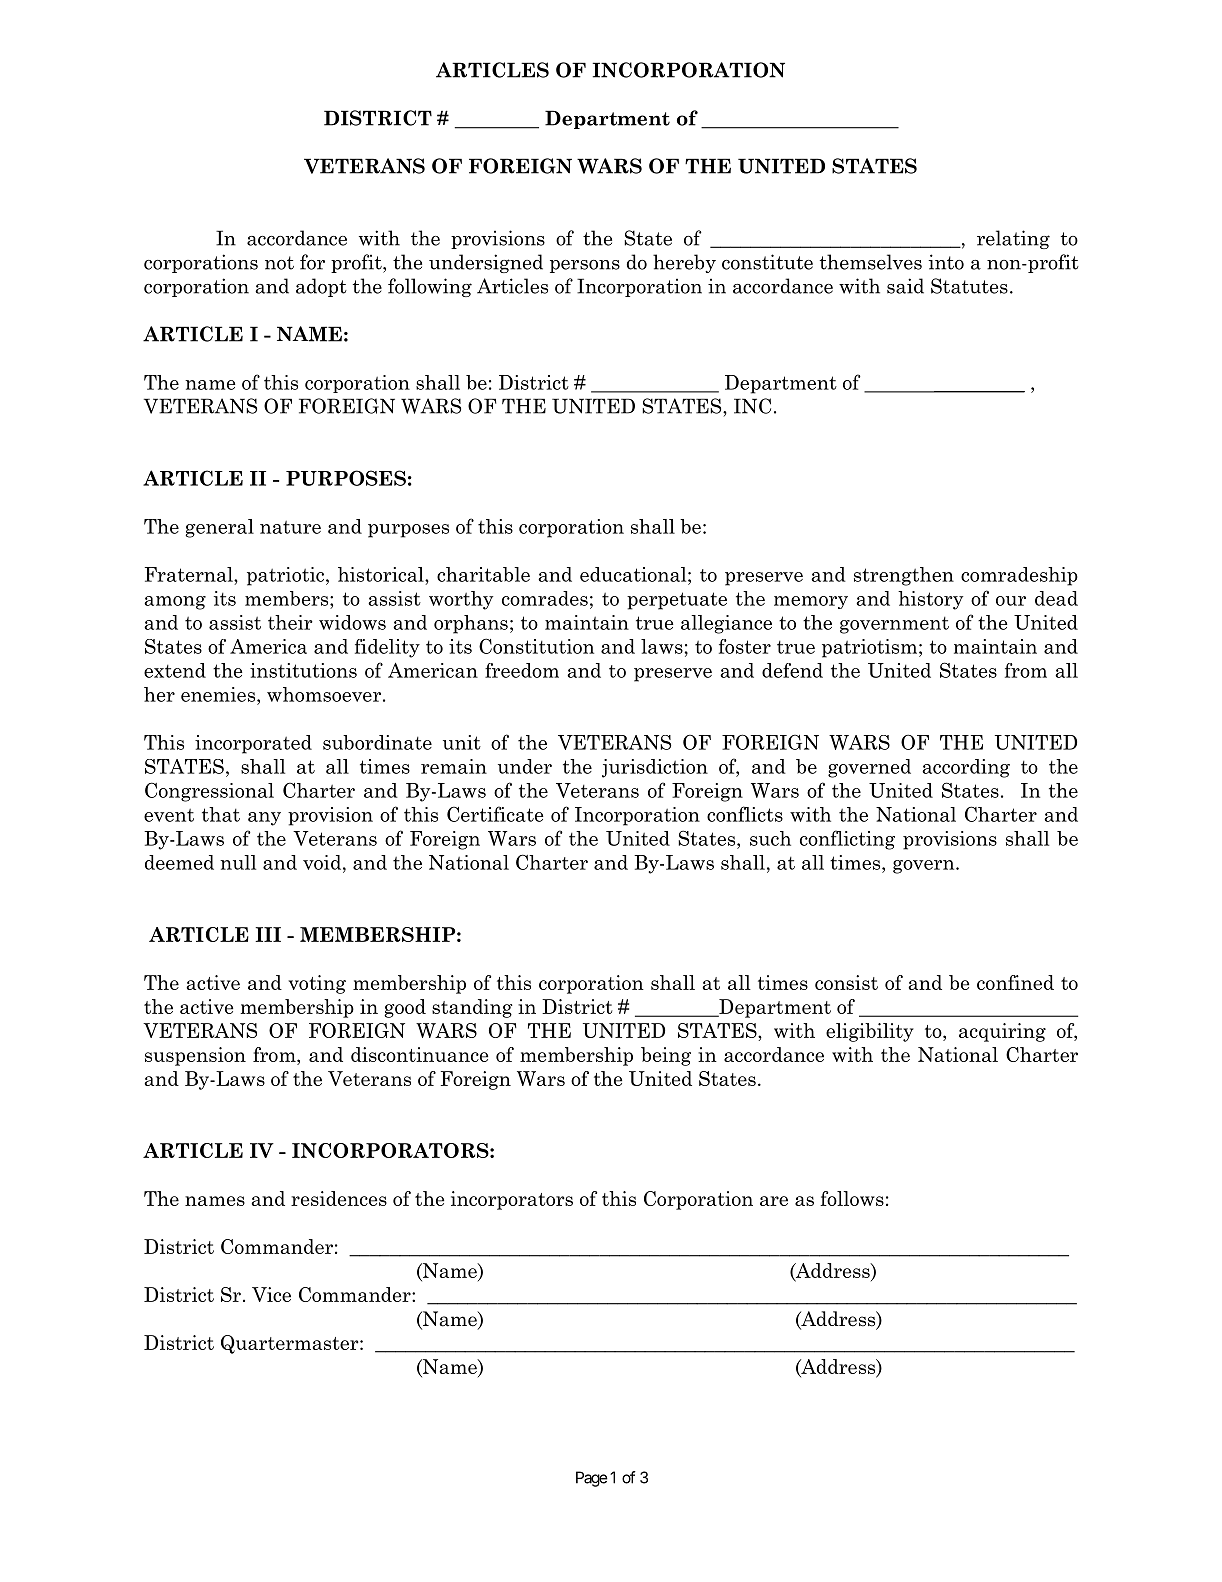  I want to click on history, so click(930, 600).
